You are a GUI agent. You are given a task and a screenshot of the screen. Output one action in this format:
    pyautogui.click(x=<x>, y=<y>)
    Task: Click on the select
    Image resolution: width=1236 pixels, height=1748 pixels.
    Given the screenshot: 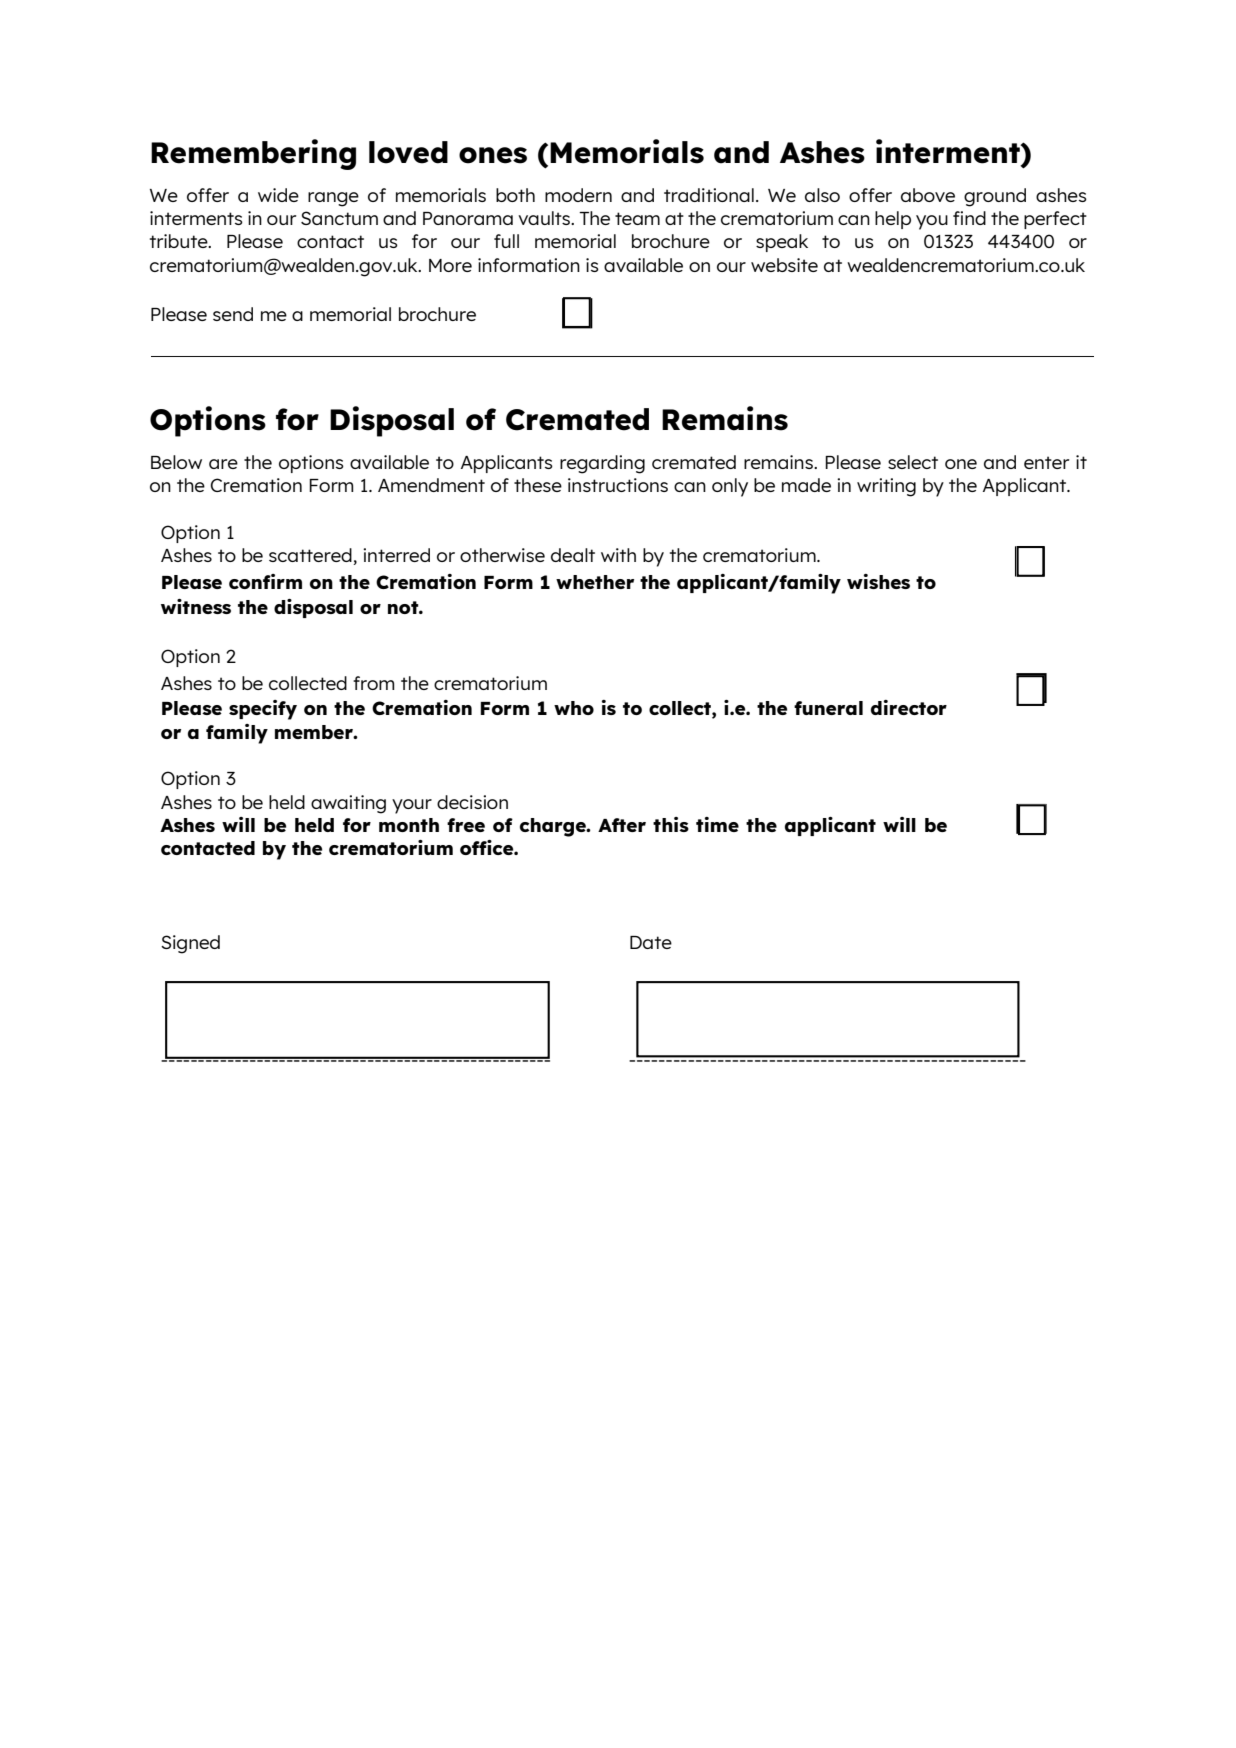 What is the action you would take?
    pyautogui.click(x=913, y=462)
